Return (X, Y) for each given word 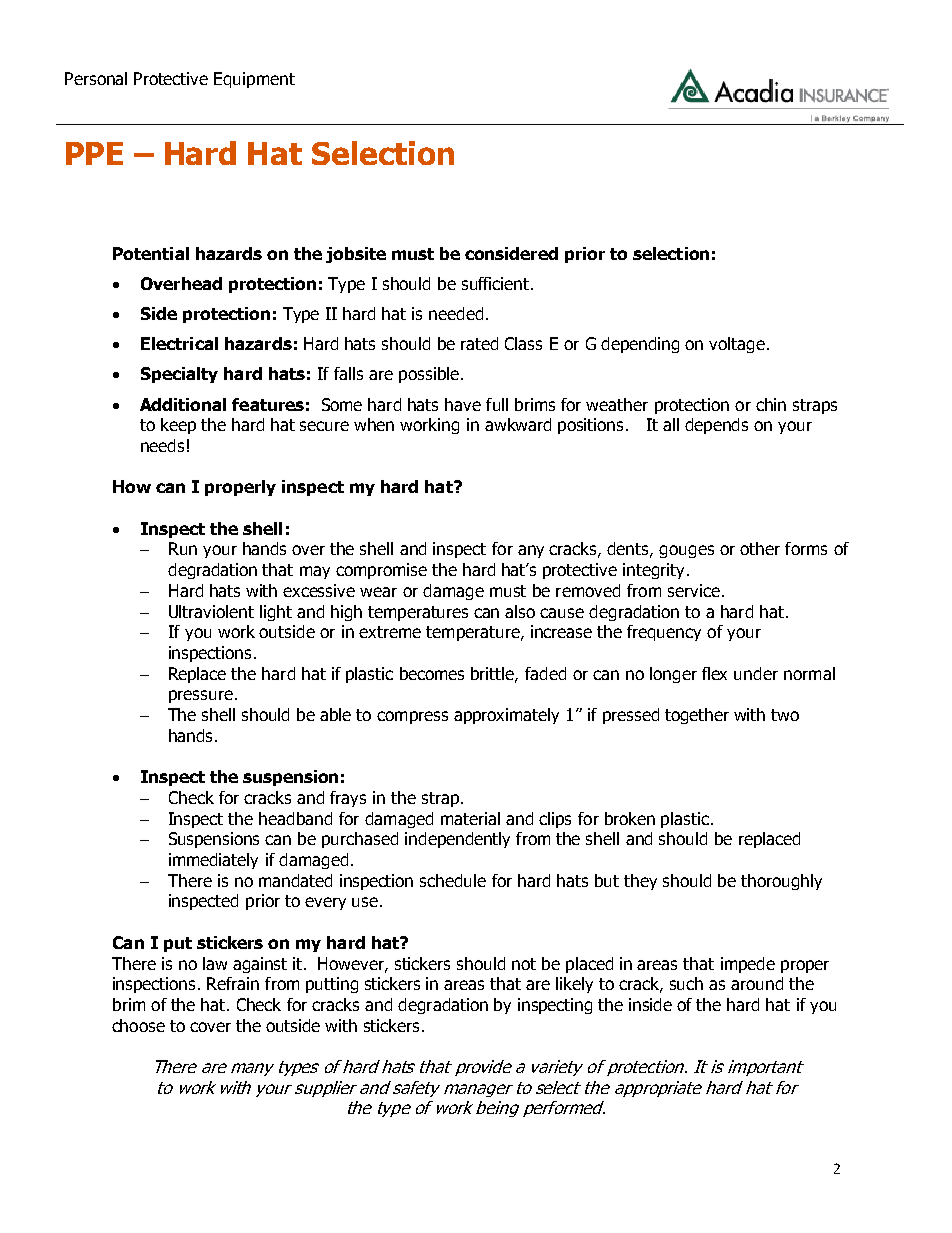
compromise (381, 571)
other (760, 548)
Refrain (233, 983)
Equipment (254, 80)
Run (183, 548)
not (524, 964)
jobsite (356, 255)
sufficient (495, 283)
